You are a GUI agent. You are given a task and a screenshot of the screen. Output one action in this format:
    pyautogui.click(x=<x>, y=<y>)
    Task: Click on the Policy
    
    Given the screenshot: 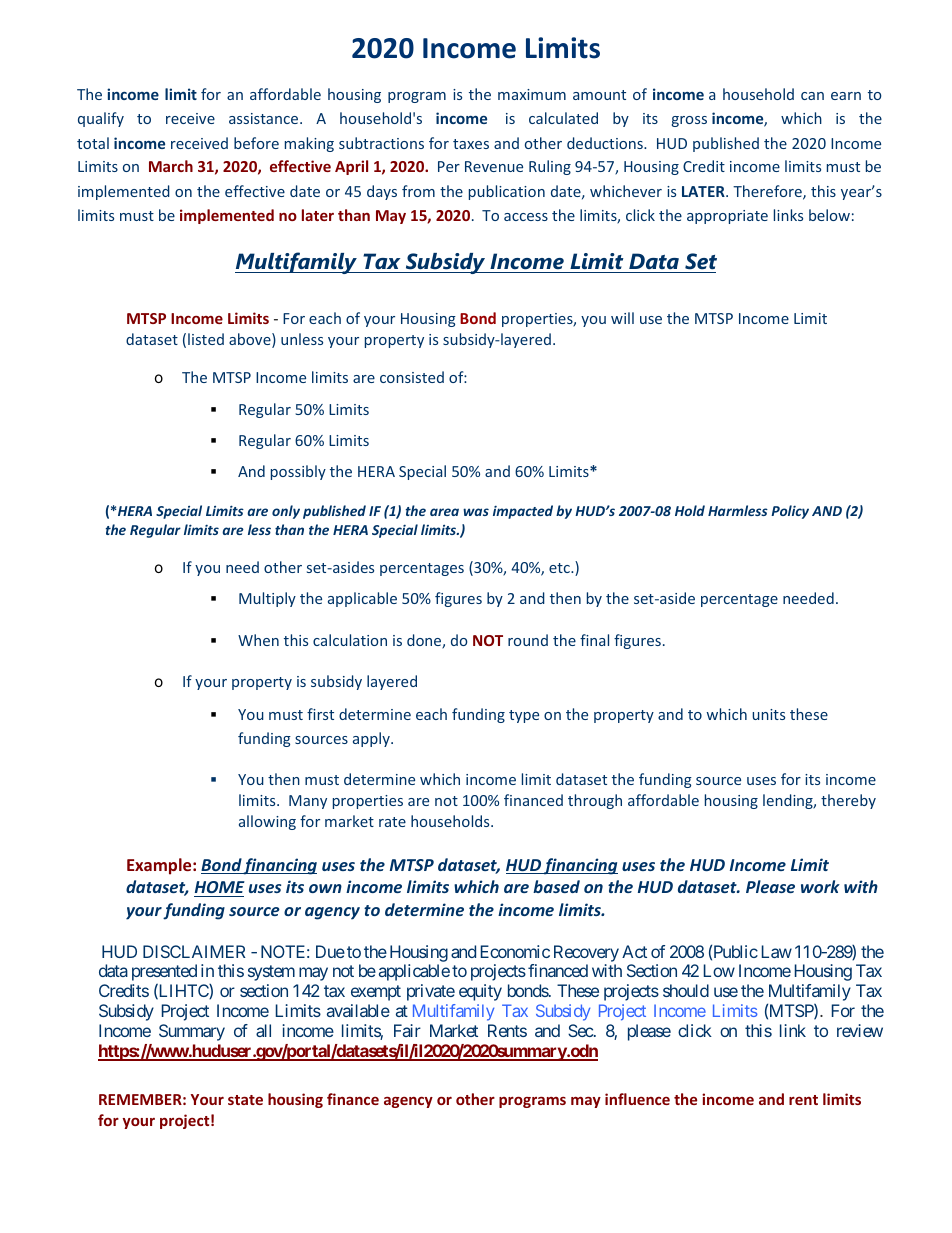 What is the action you would take?
    pyautogui.click(x=790, y=512)
